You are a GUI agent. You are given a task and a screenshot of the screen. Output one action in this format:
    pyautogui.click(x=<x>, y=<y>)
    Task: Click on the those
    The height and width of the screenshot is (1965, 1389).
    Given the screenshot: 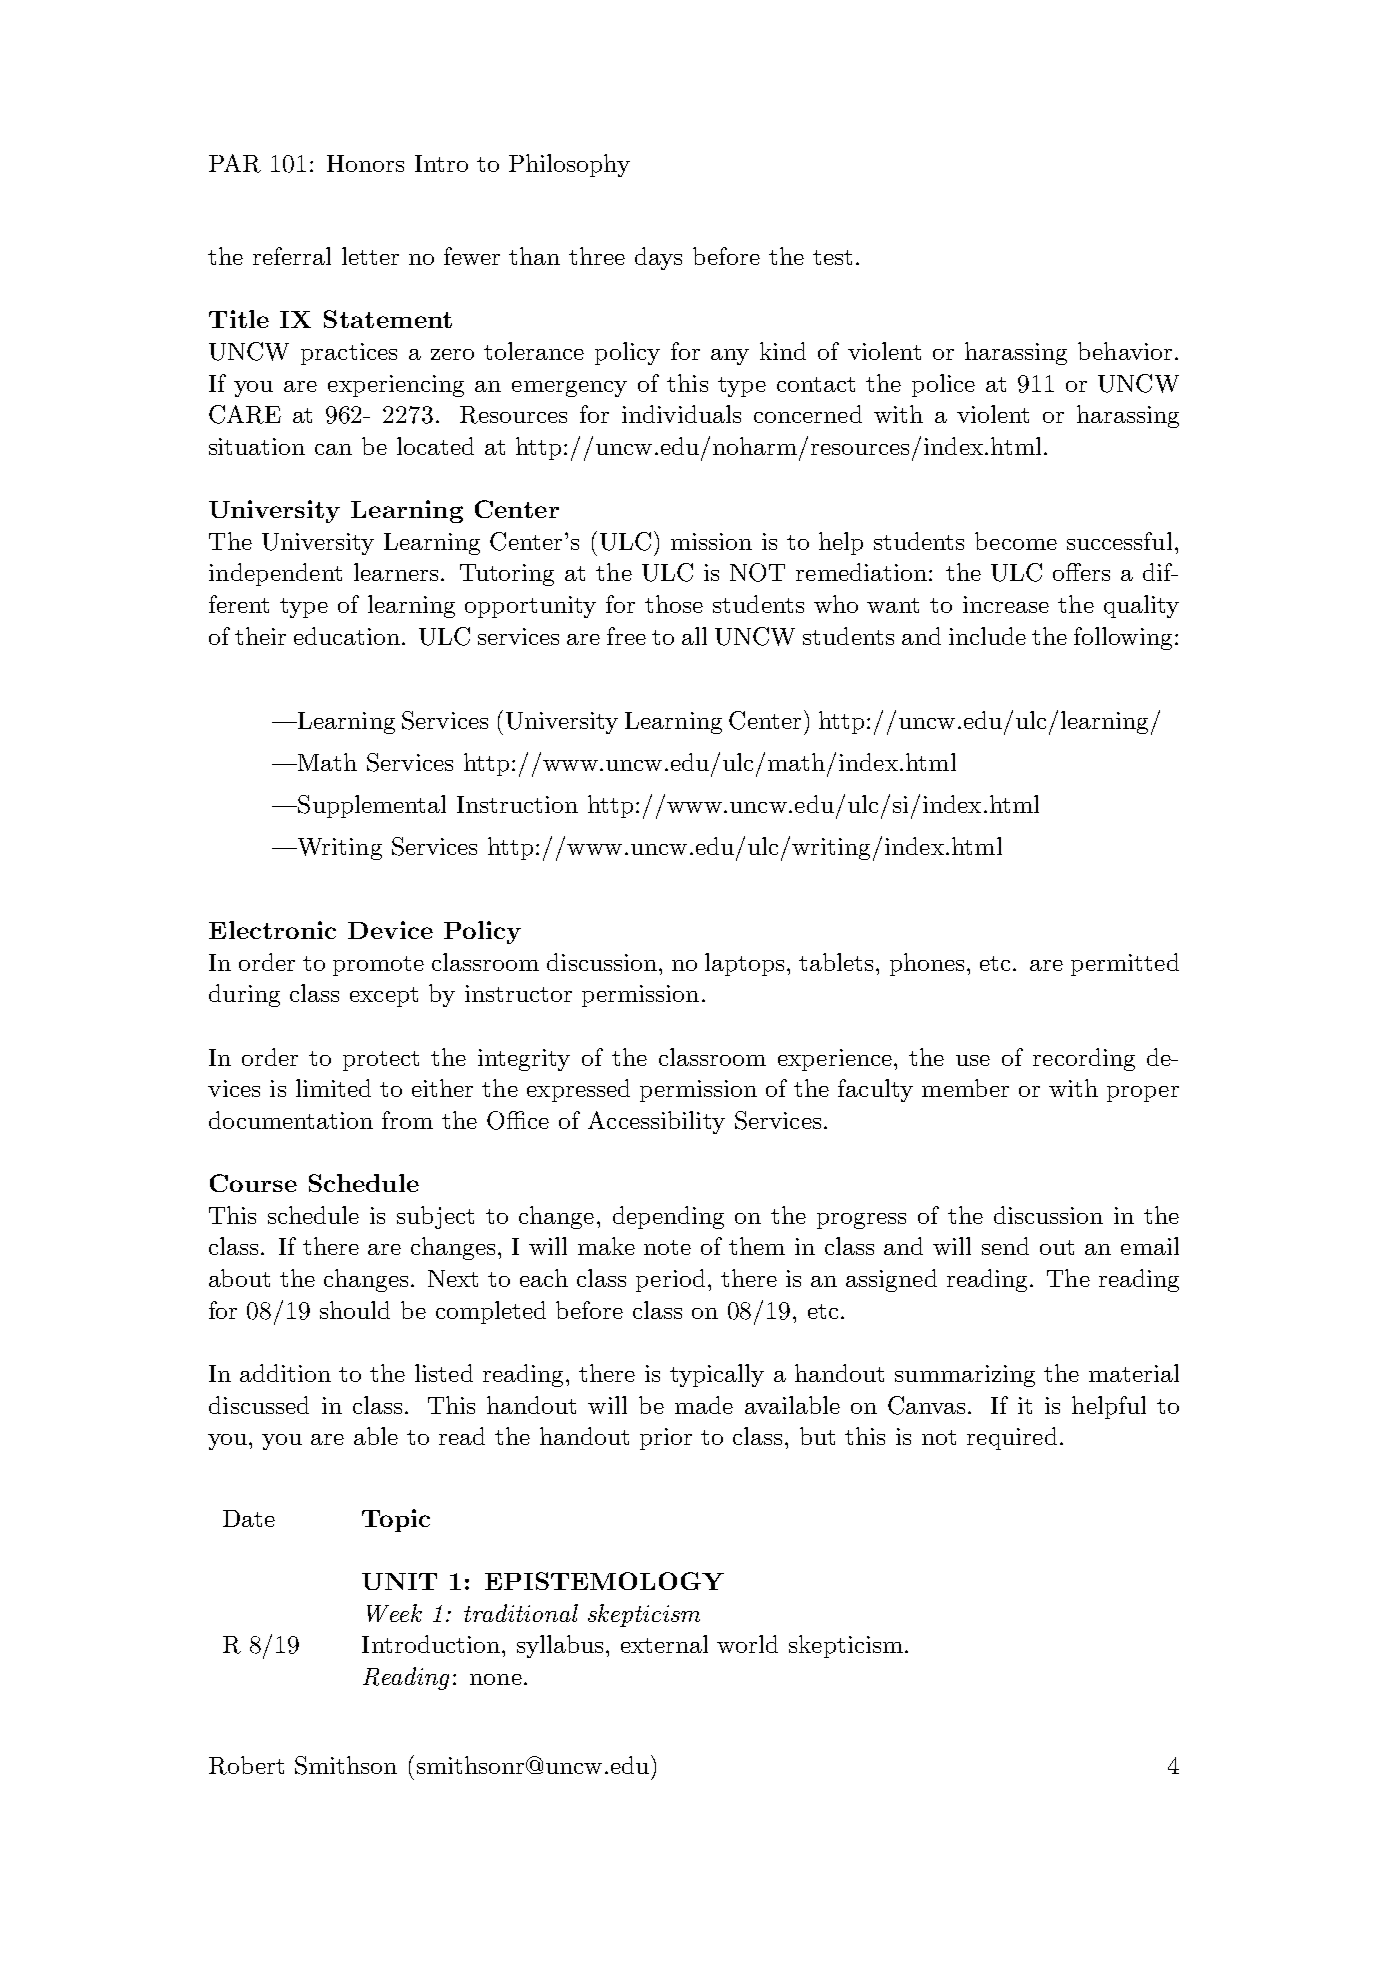 What is the action you would take?
    pyautogui.click(x=674, y=604)
